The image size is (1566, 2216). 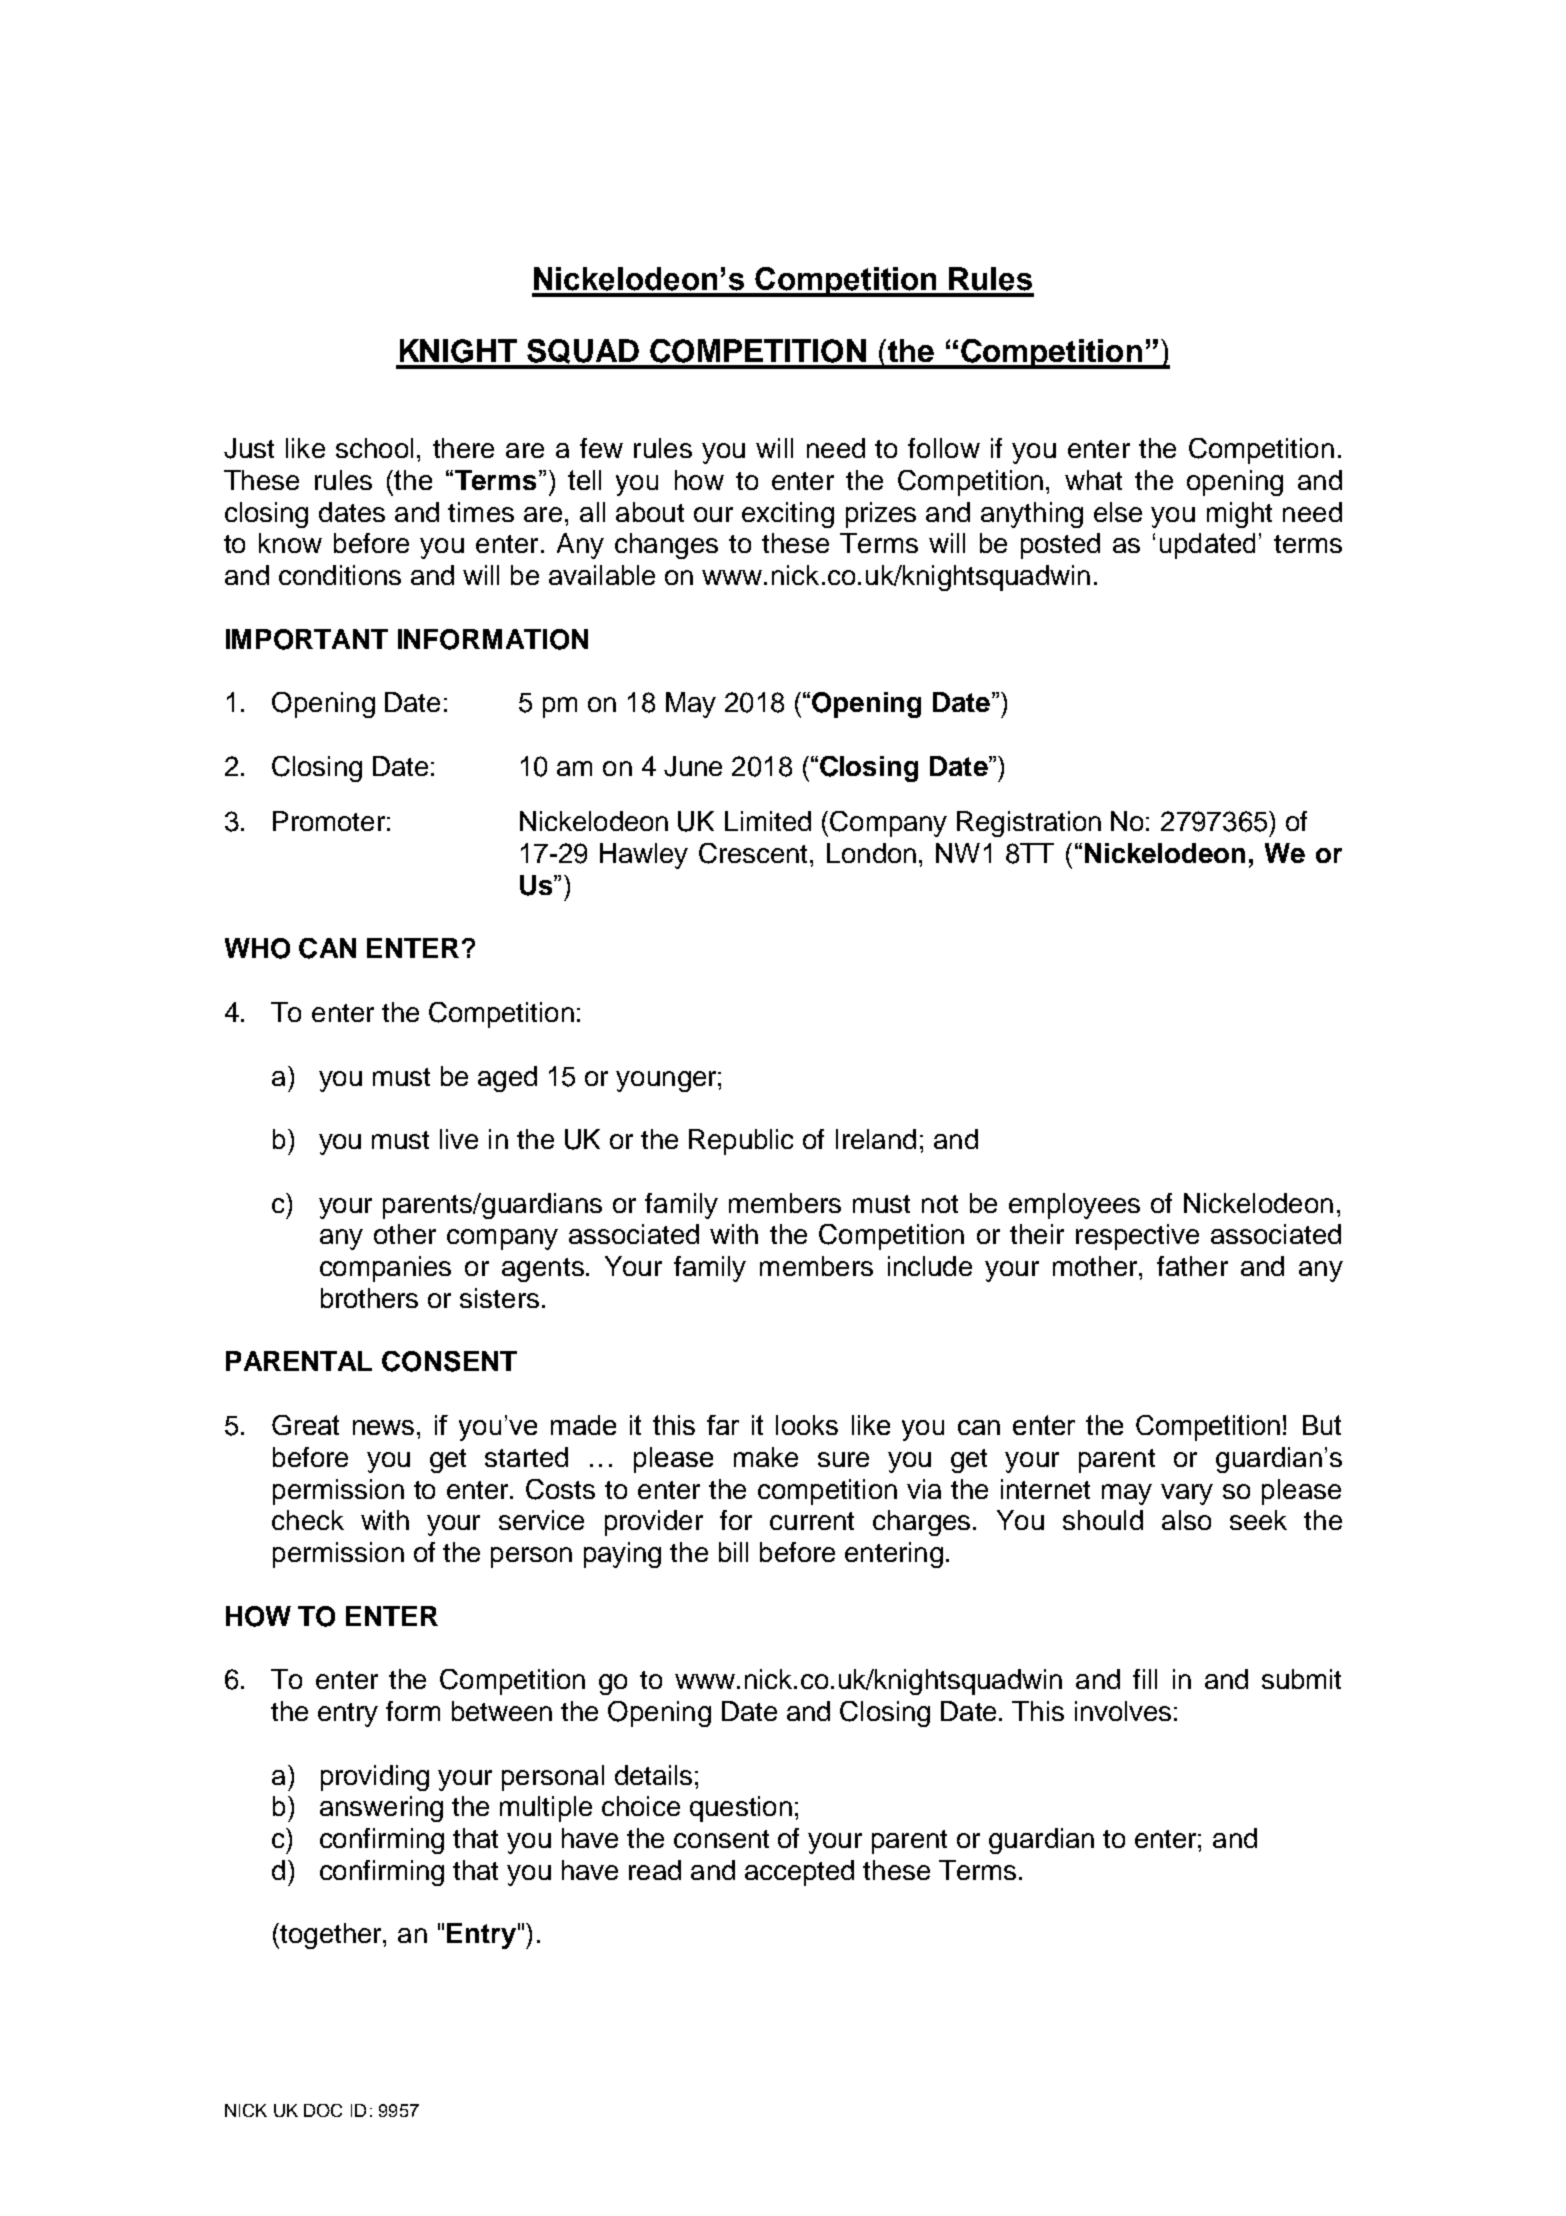 I want to click on vary, so click(x=1187, y=1494).
